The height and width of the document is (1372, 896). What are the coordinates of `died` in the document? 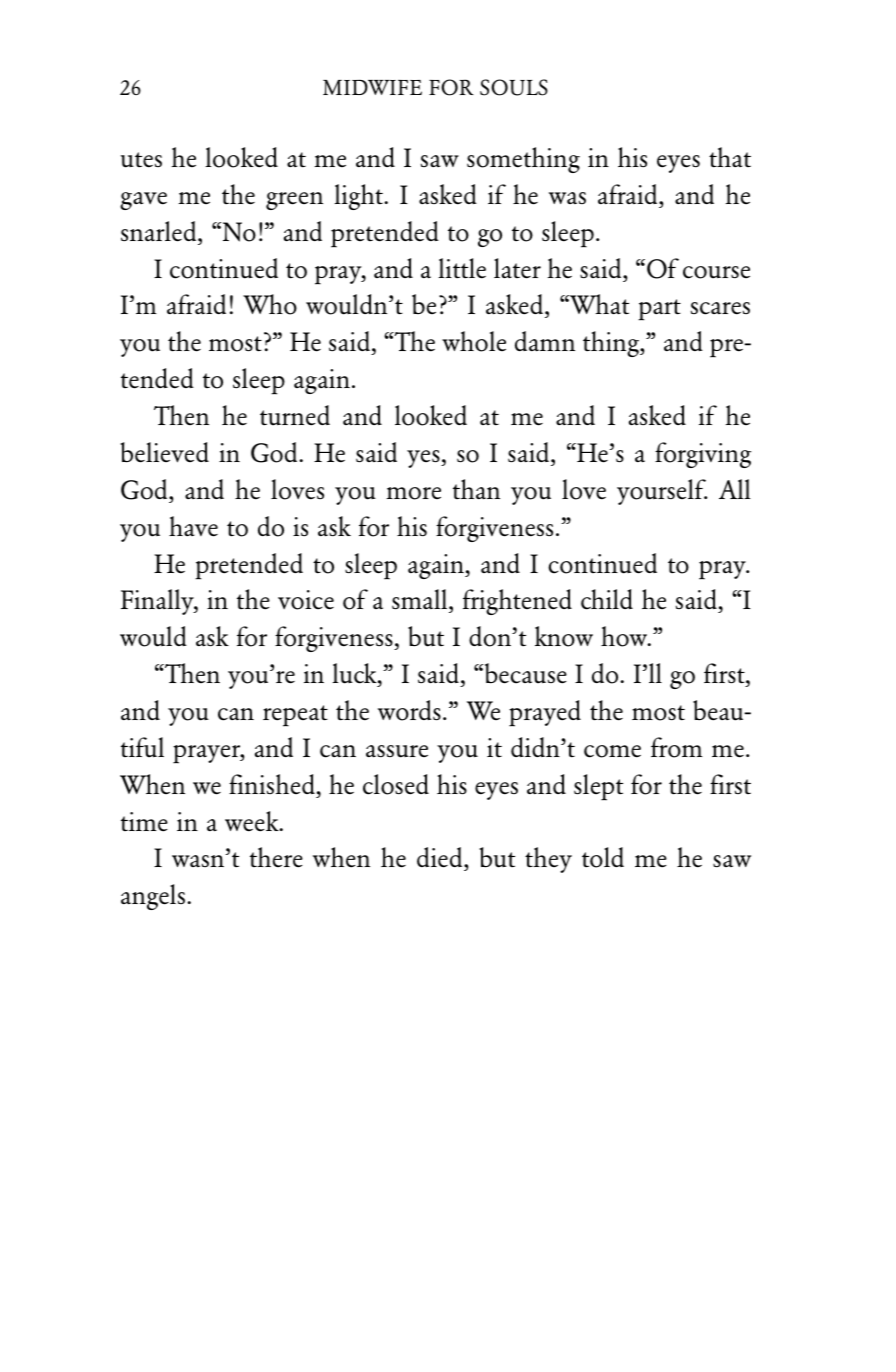 It's located at (441, 859).
